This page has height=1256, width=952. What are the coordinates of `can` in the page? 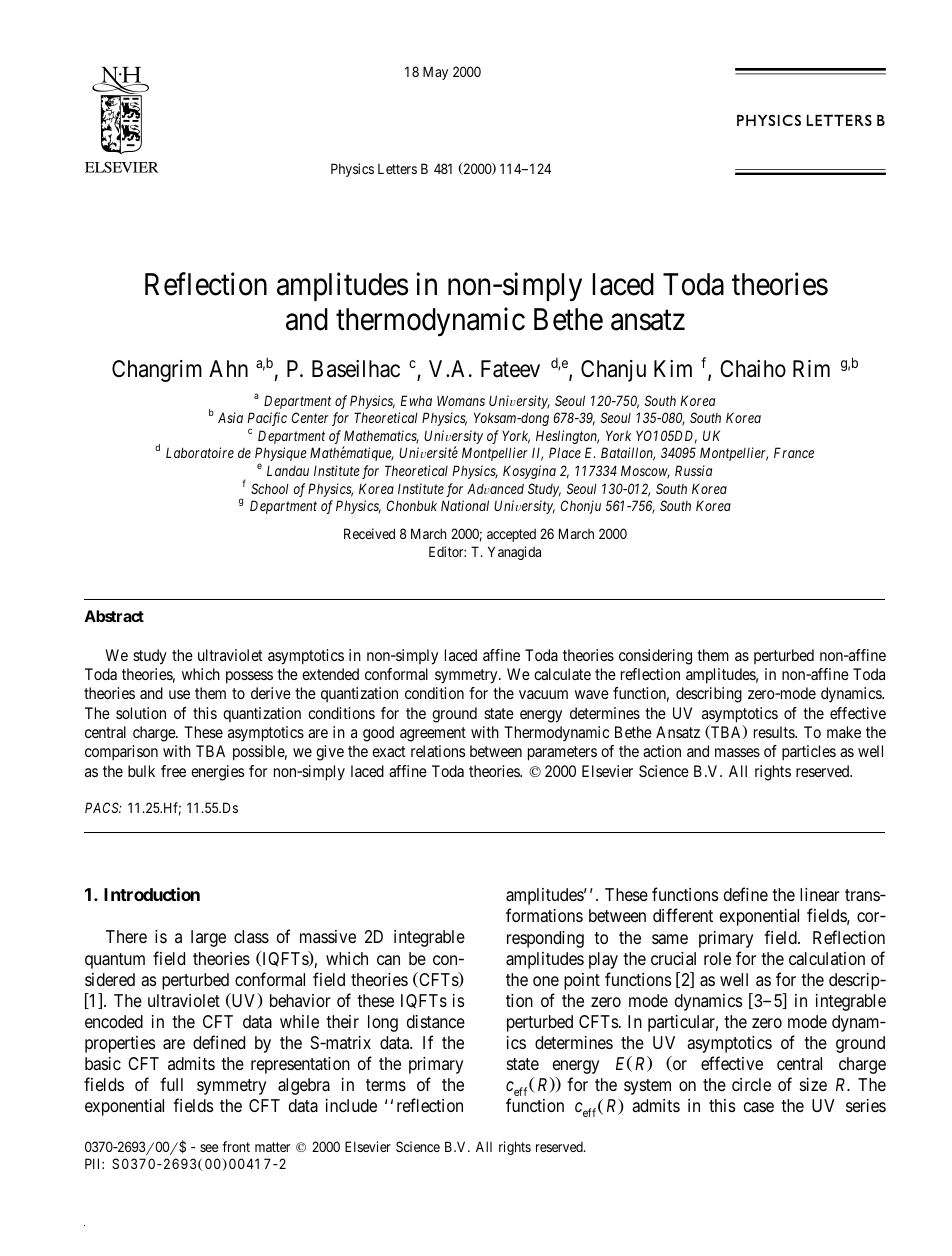 It's located at (388, 960).
